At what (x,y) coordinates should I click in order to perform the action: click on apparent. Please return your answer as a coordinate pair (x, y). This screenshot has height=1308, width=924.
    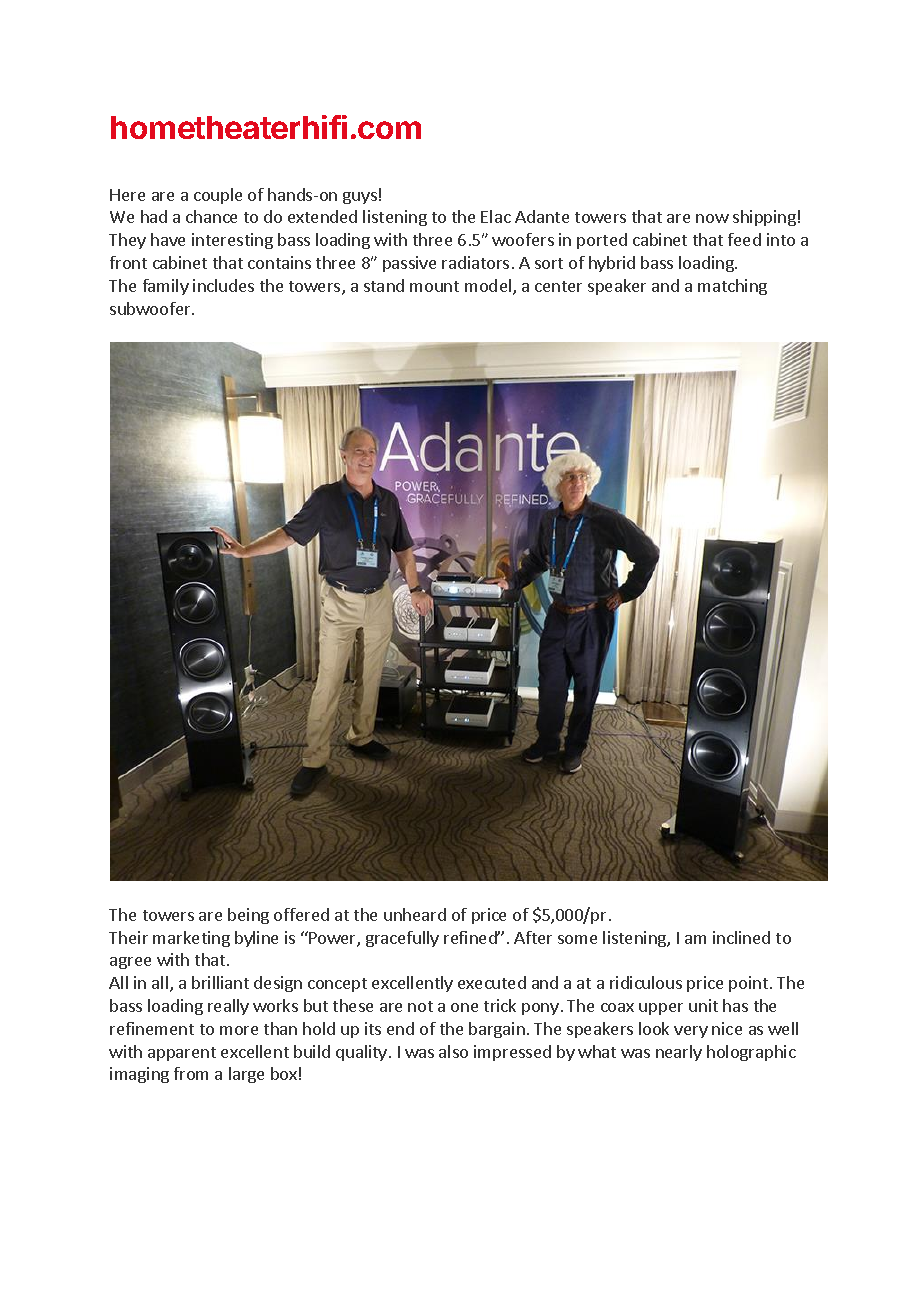
    Looking at the image, I should click on (182, 1054).
